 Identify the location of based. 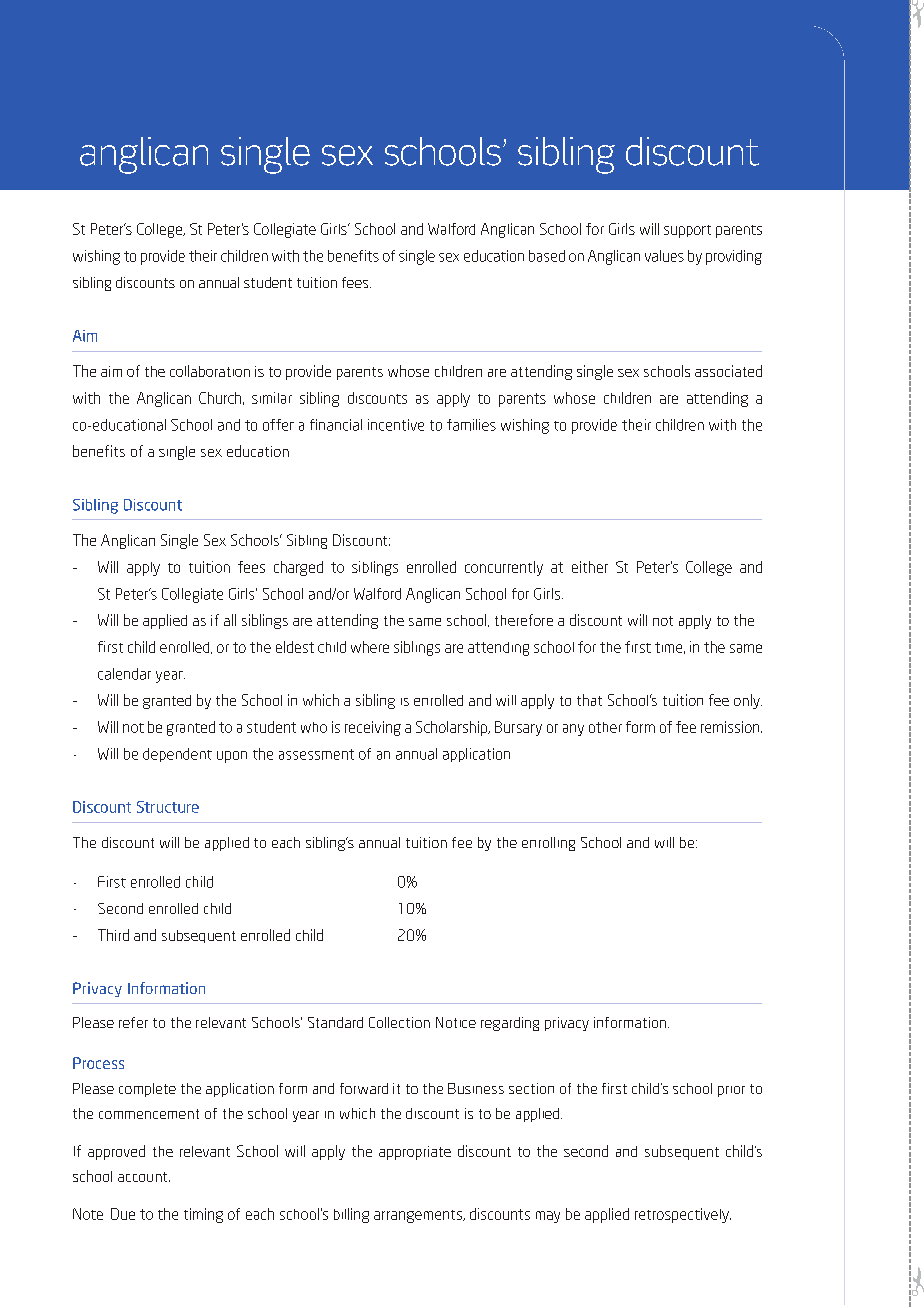
(547, 256).
